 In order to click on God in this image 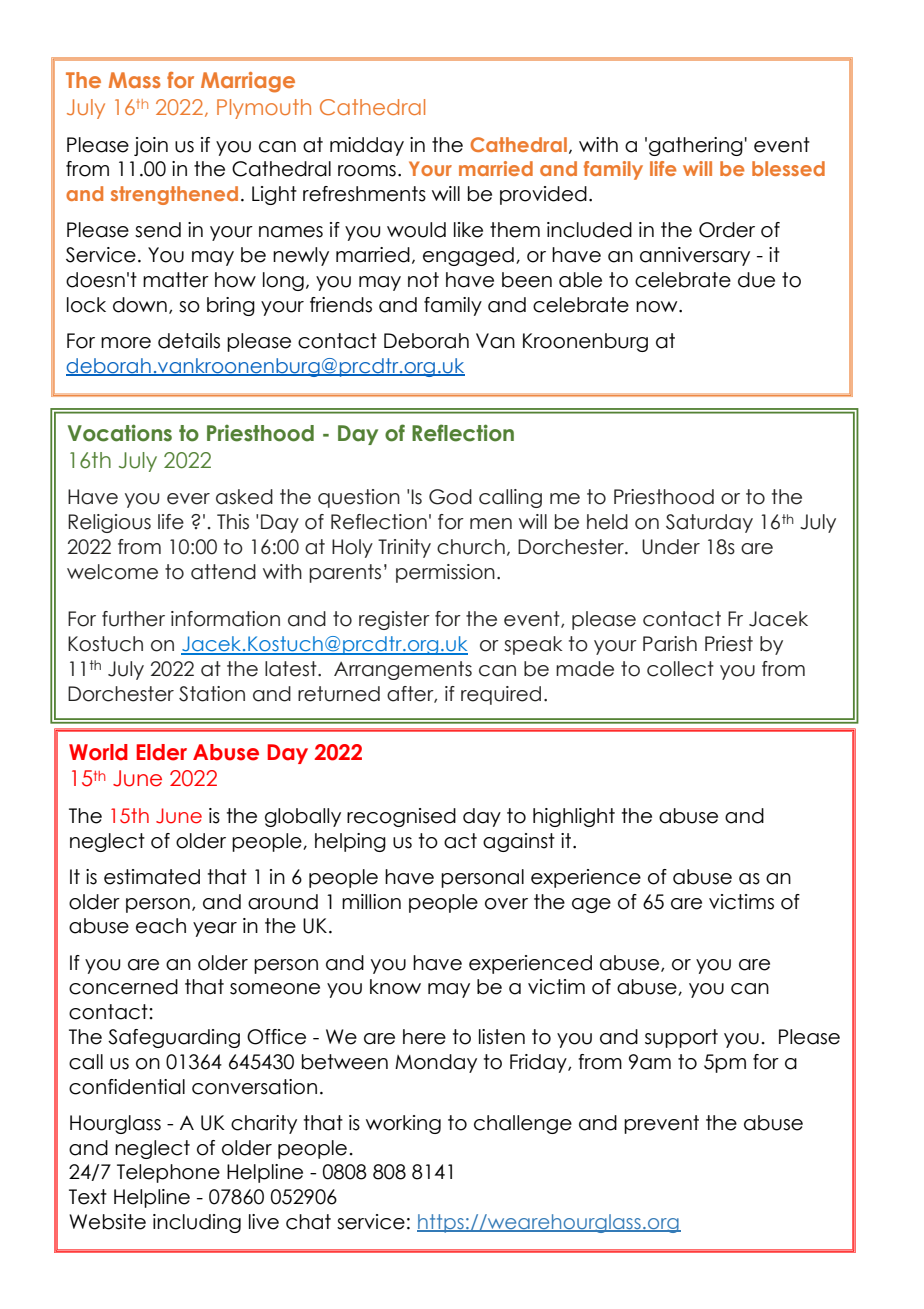, I will do `click(450, 497)`.
